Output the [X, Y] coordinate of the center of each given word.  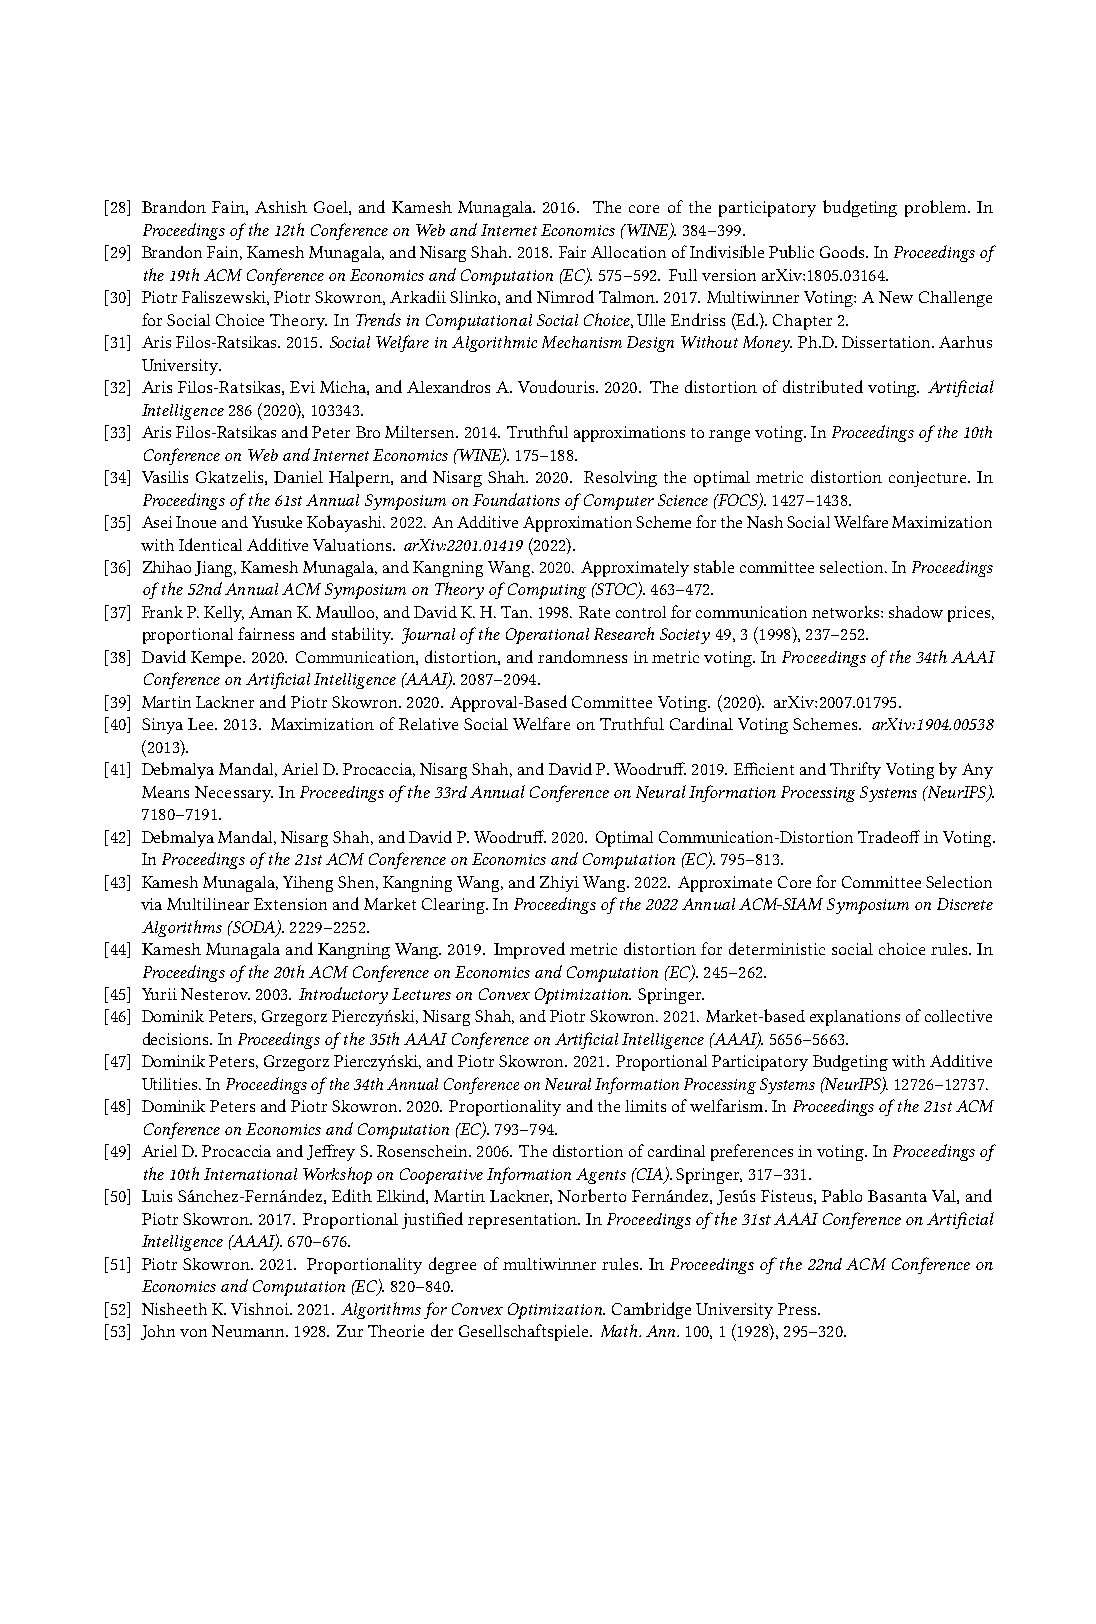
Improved [529, 950]
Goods [843, 252]
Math [620, 1330]
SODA [254, 928]
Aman [270, 612]
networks [847, 612]
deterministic [777, 948]
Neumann [249, 1331]
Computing [547, 591]
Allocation [628, 252]
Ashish [281, 207]
